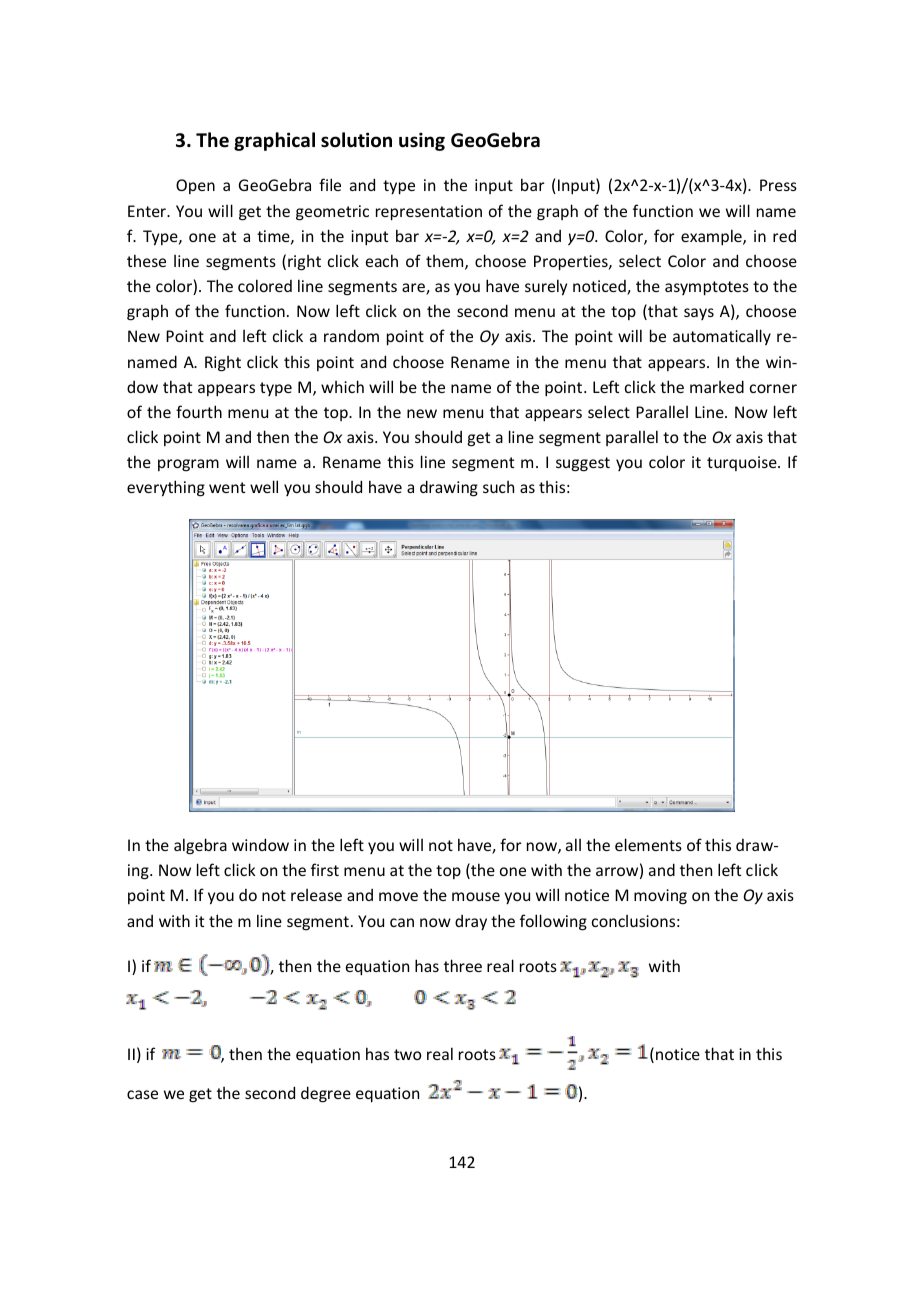 This screenshot has height=1305, width=924. What do you see at coordinates (227, 487) in the screenshot?
I see `went` at bounding box center [227, 487].
